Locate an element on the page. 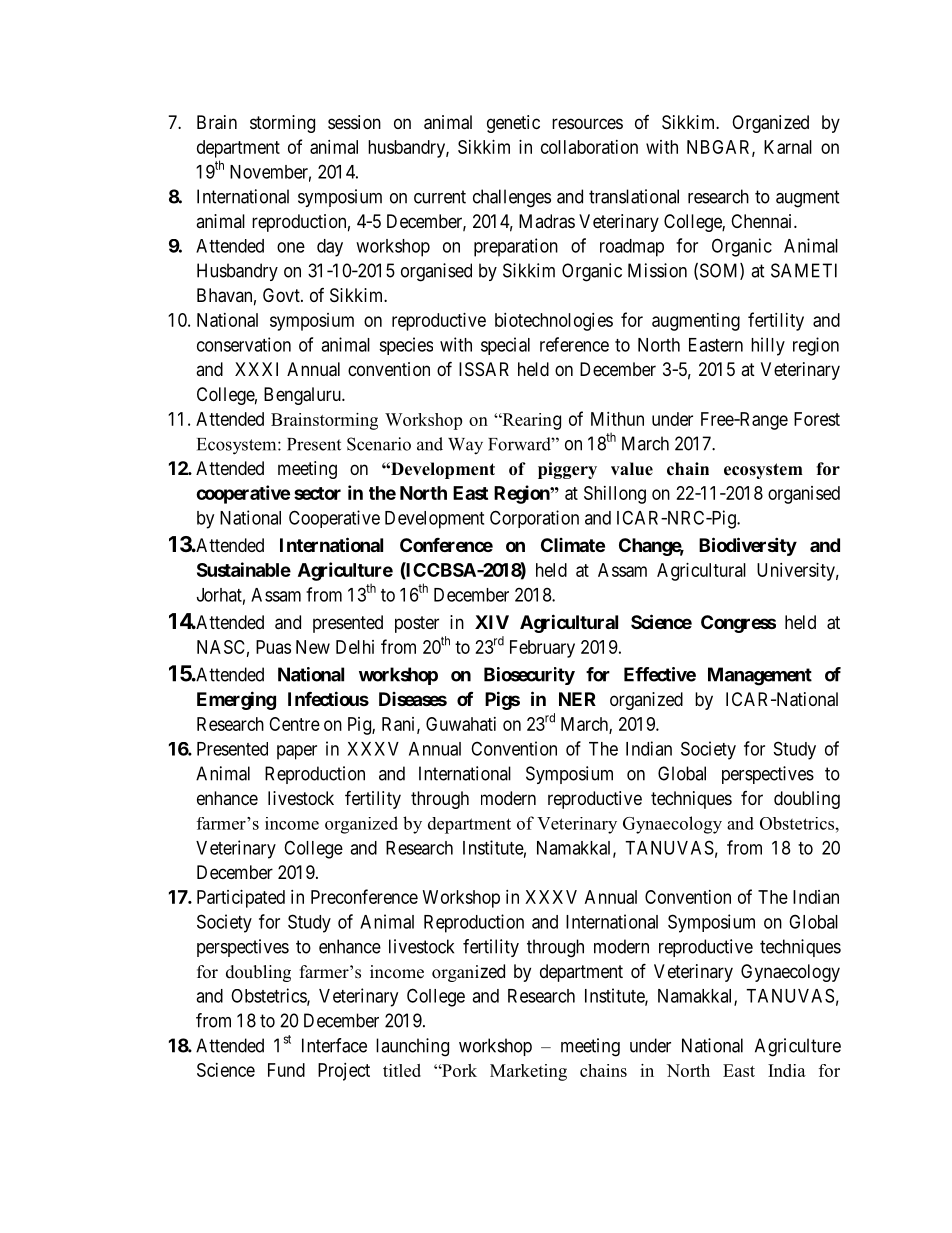  Rearing is located at coordinates (530, 421).
